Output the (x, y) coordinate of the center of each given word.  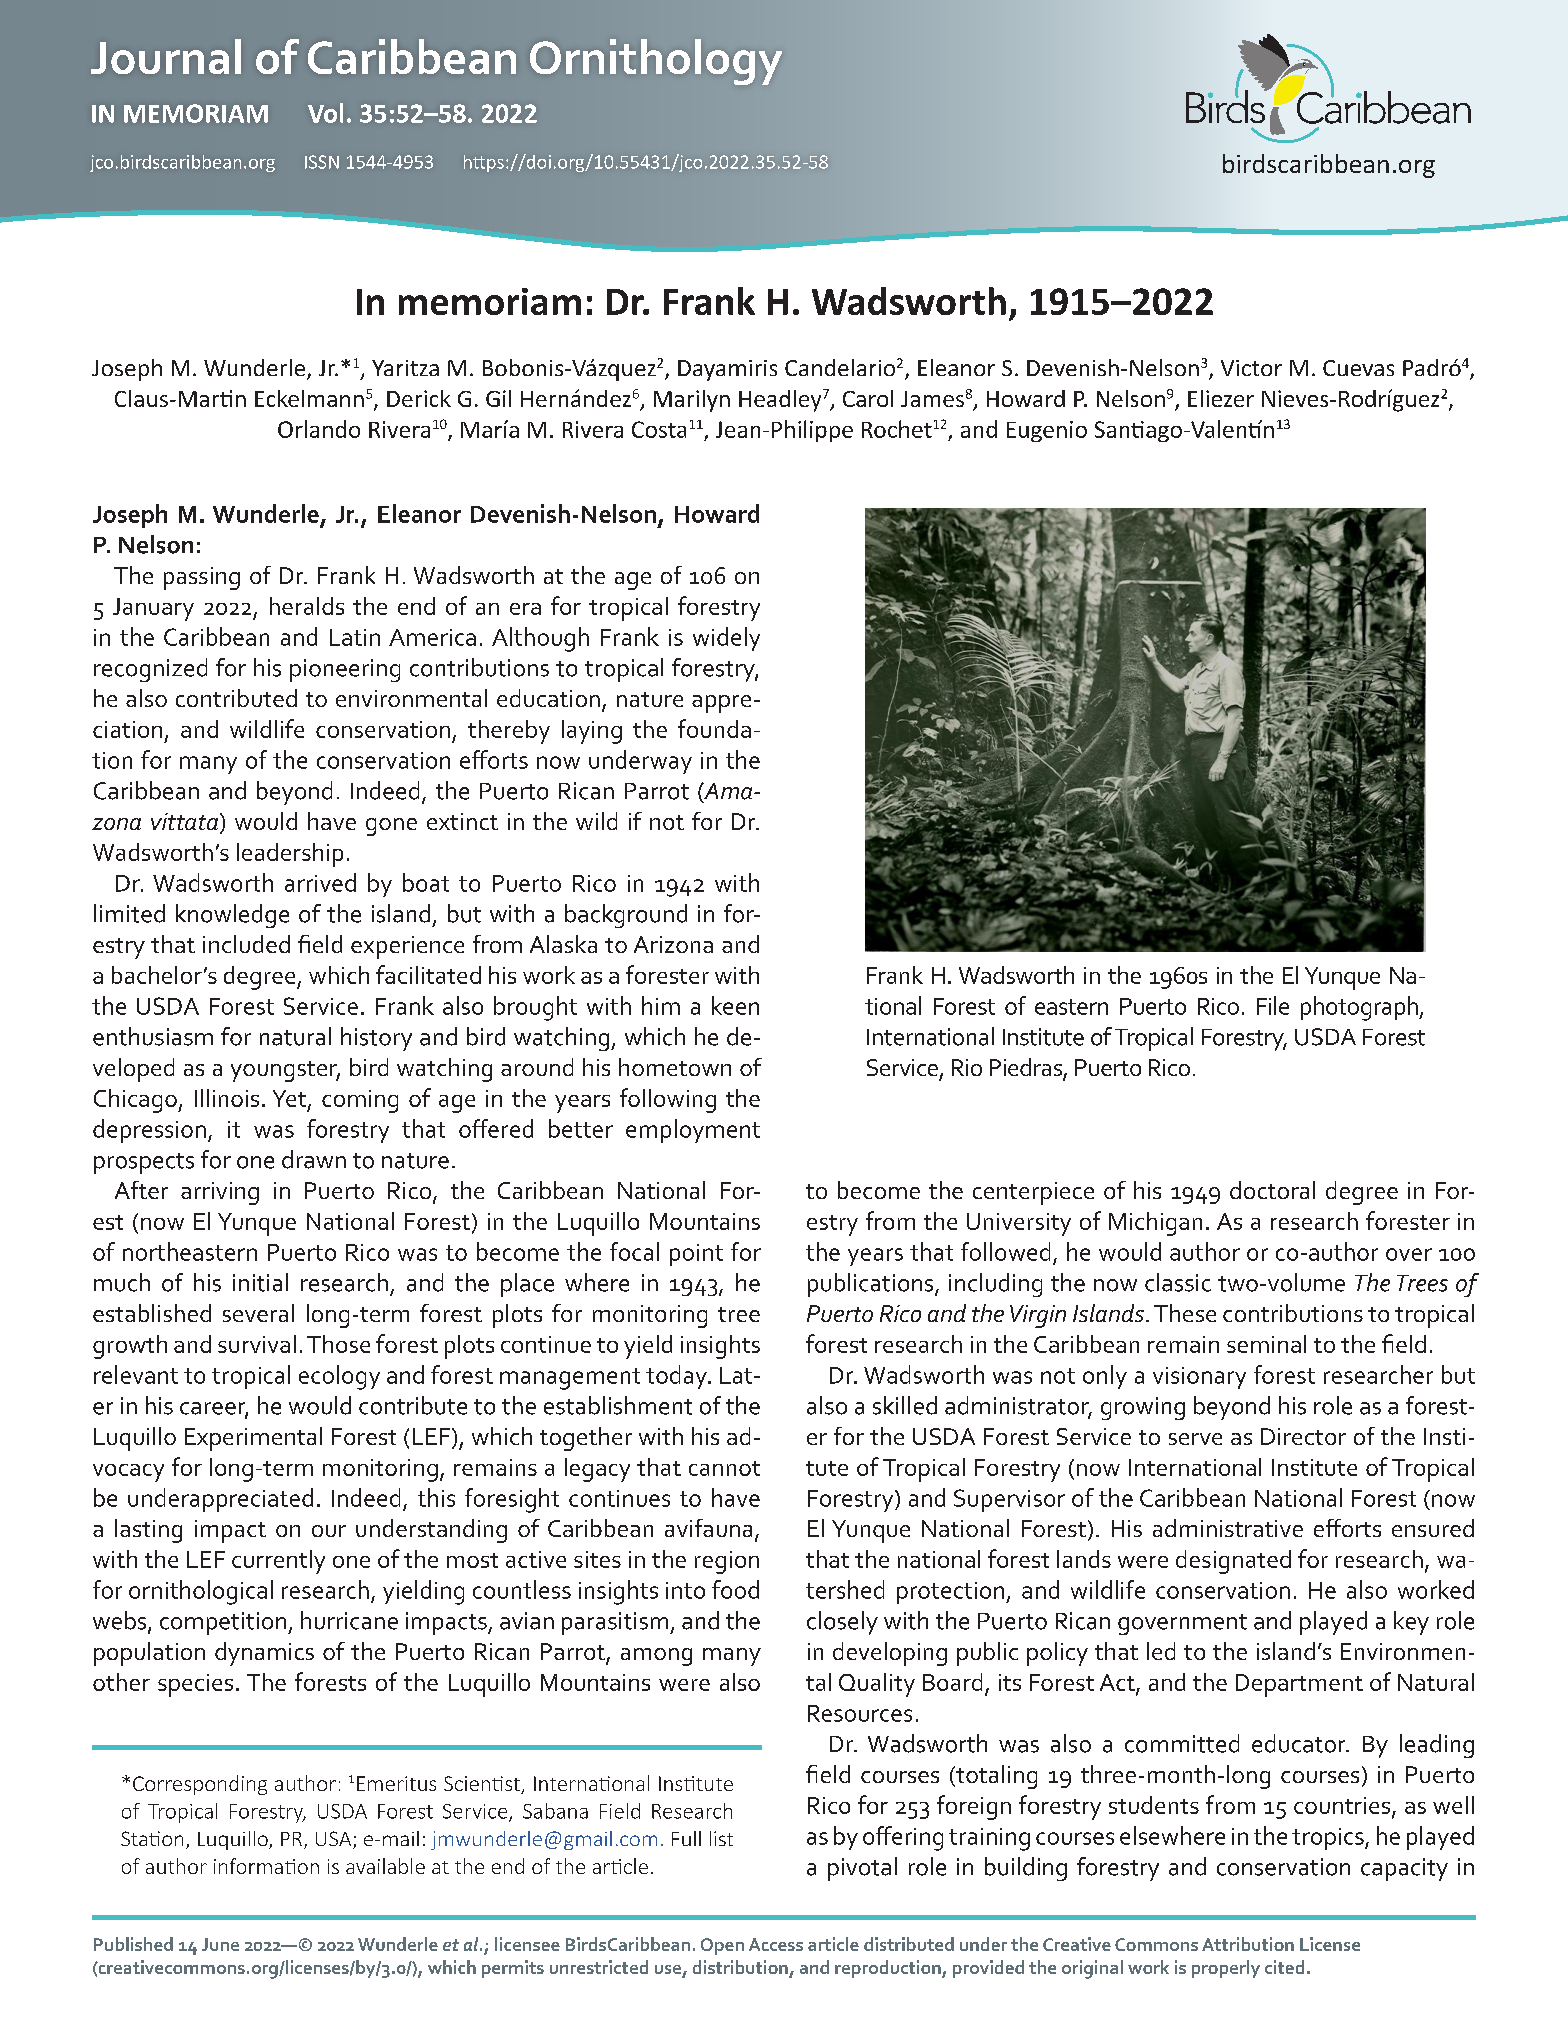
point (696, 1255)
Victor (1251, 368)
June (220, 1944)
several (258, 1313)
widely (726, 639)
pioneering (345, 670)
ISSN (322, 162)
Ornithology (656, 62)
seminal (1266, 1344)
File (1273, 1005)
